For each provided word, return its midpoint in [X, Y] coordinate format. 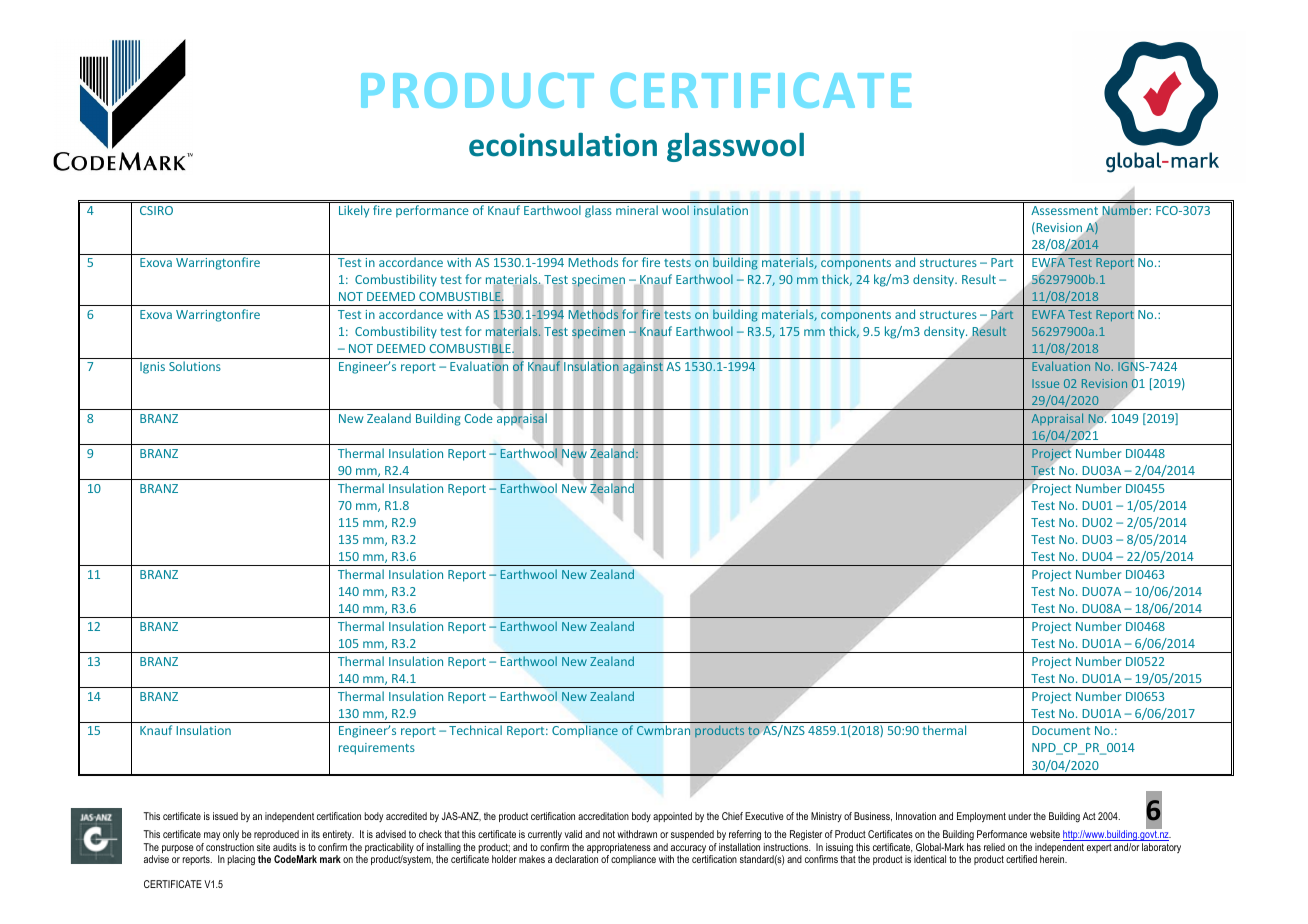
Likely [354, 211]
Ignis [152, 368]
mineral [637, 210]
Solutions [195, 366]
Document [1061, 730]
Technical [475, 730]
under [1019, 816]
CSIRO [156, 210]
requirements [377, 749]
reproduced [277, 837]
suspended [693, 837]
